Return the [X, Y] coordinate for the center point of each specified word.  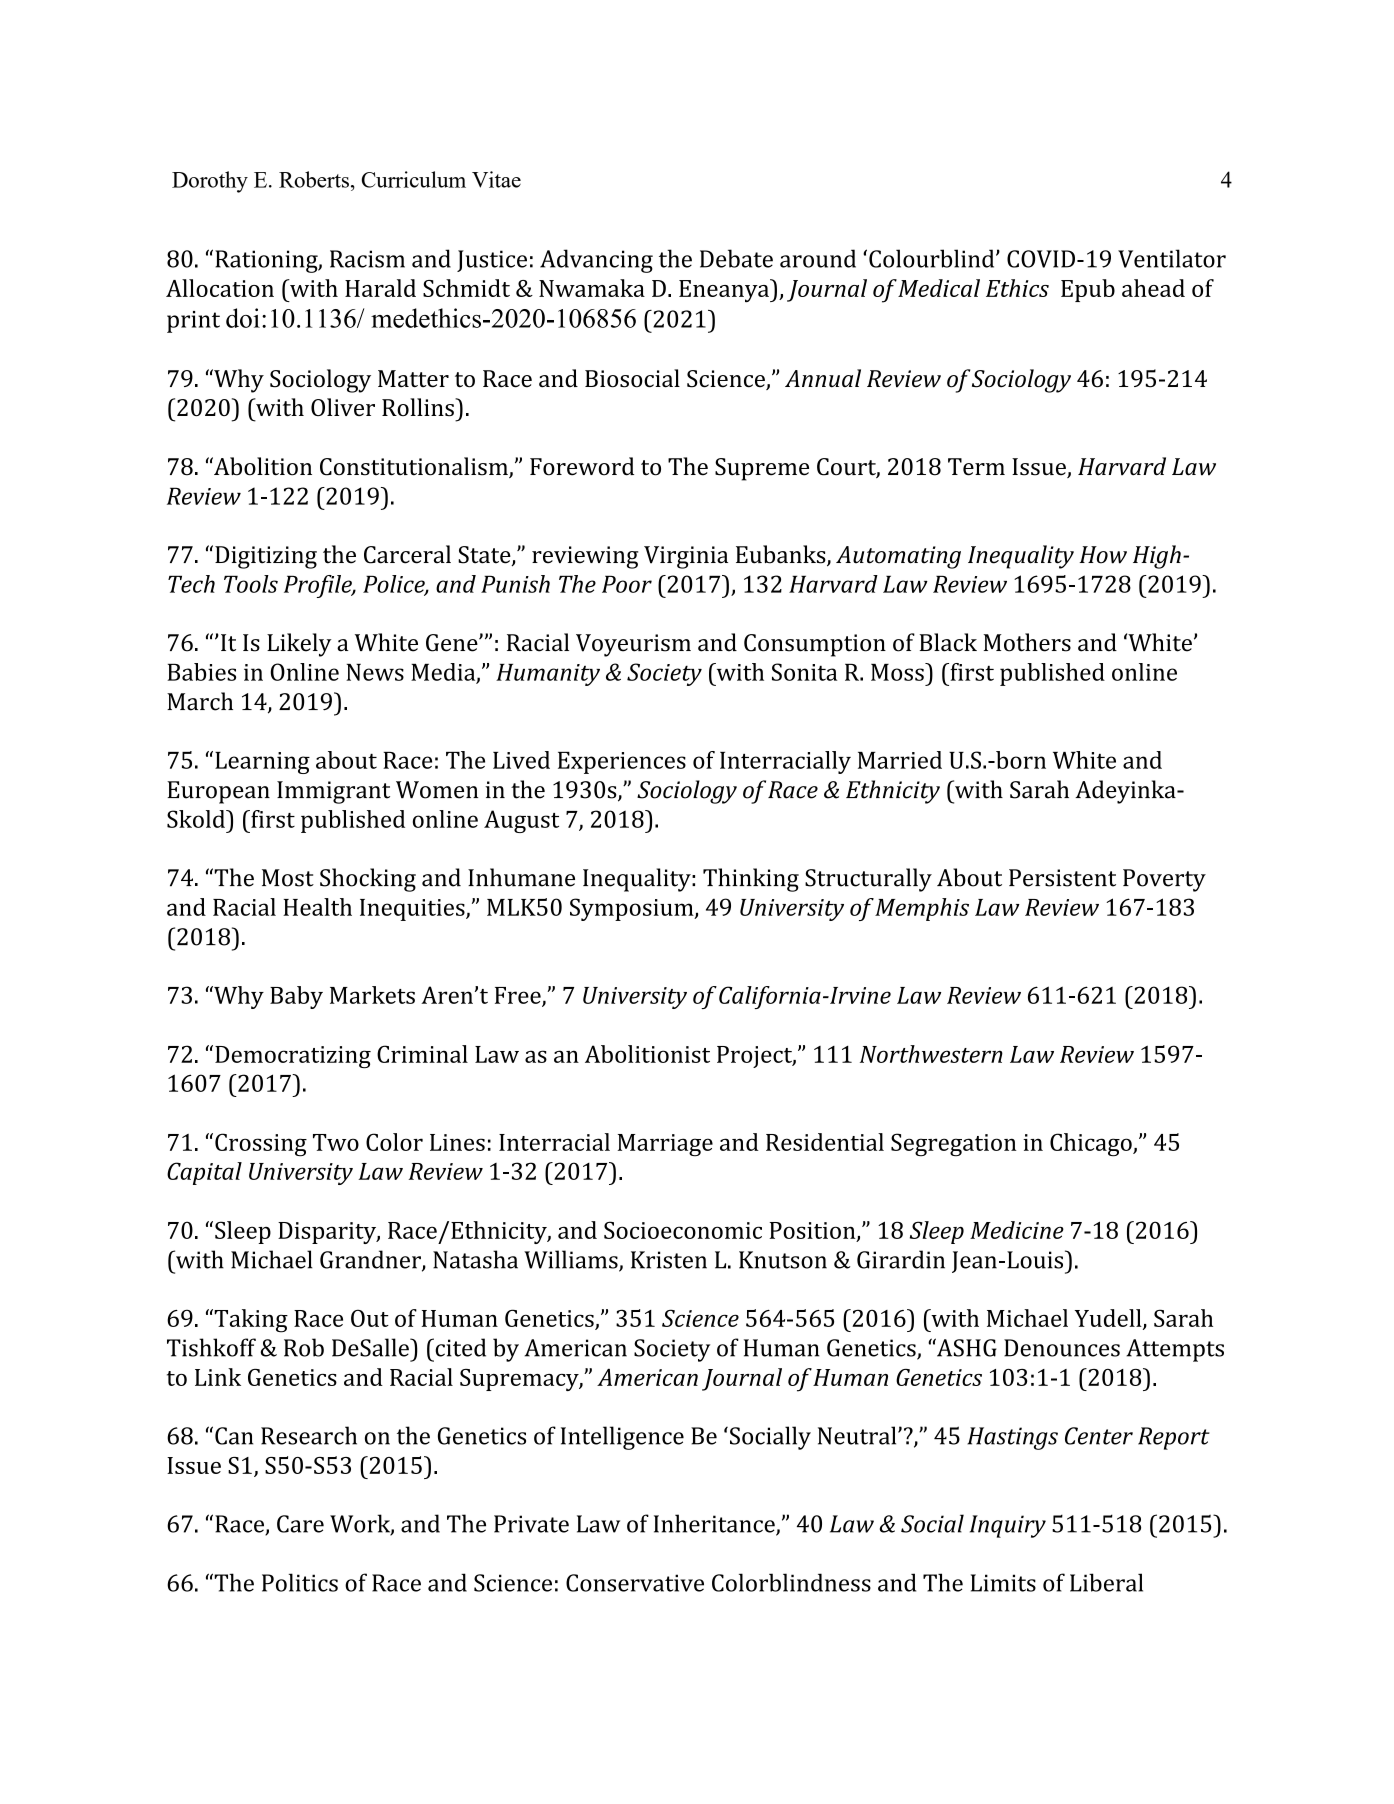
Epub [1088, 290]
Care [300, 1524]
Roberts [314, 179]
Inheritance [715, 1524]
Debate [736, 258]
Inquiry [1008, 1526]
